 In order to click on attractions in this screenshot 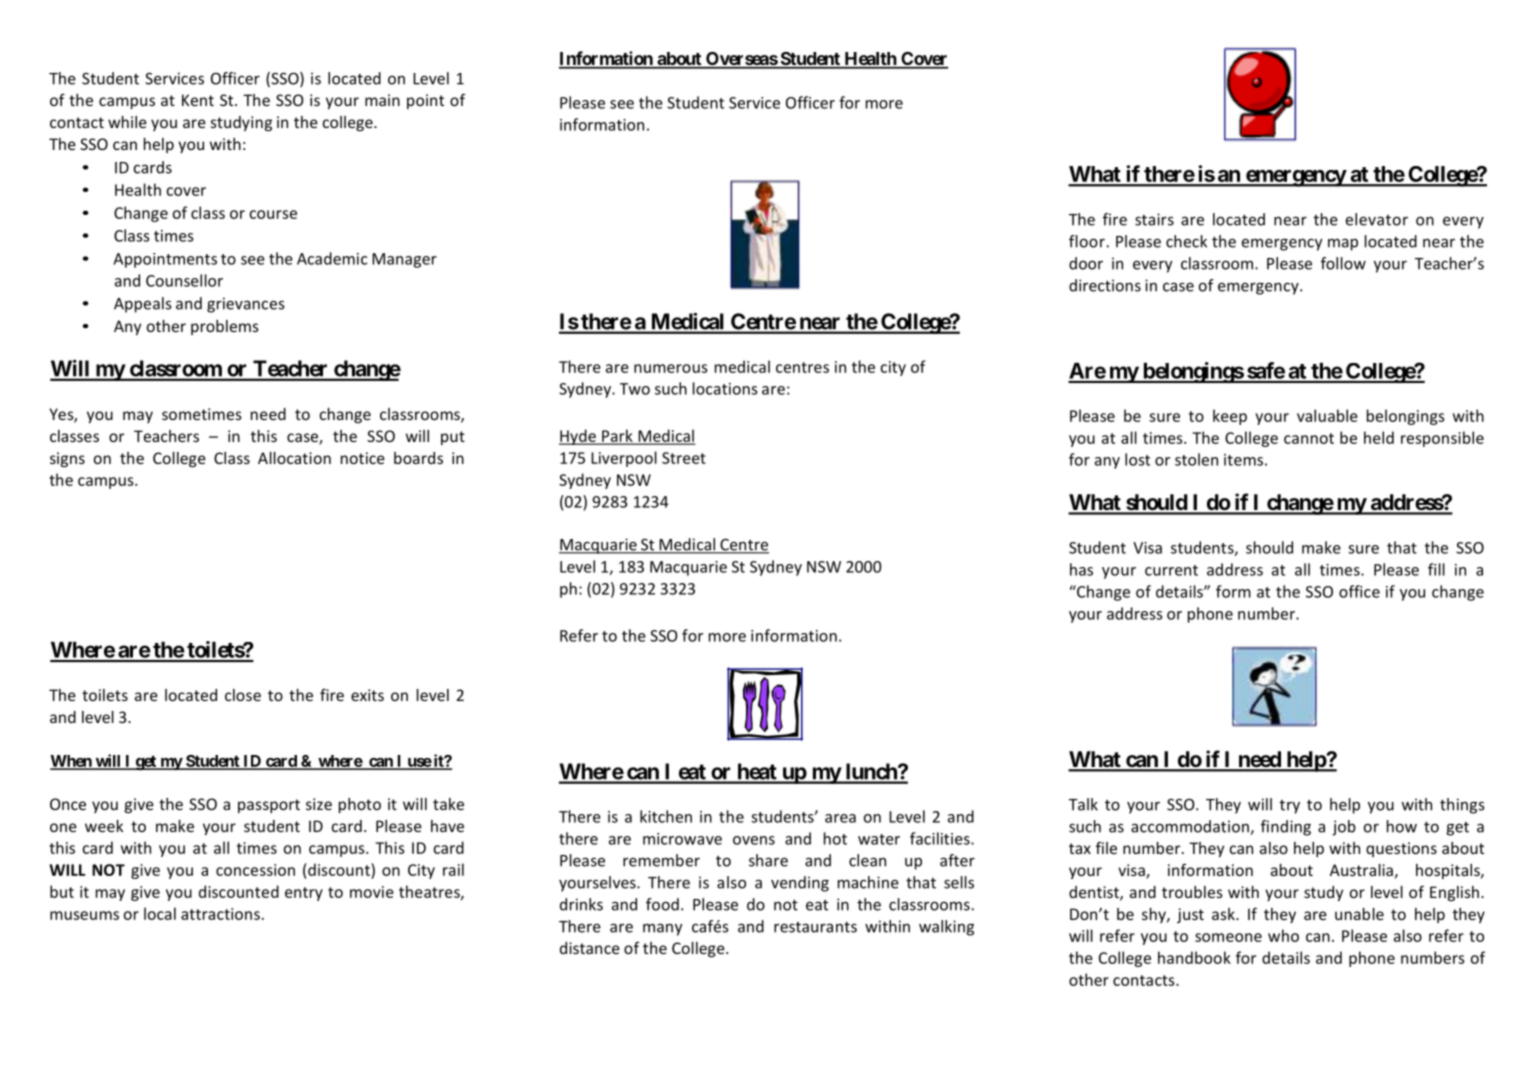, I will do `click(220, 914)`.
